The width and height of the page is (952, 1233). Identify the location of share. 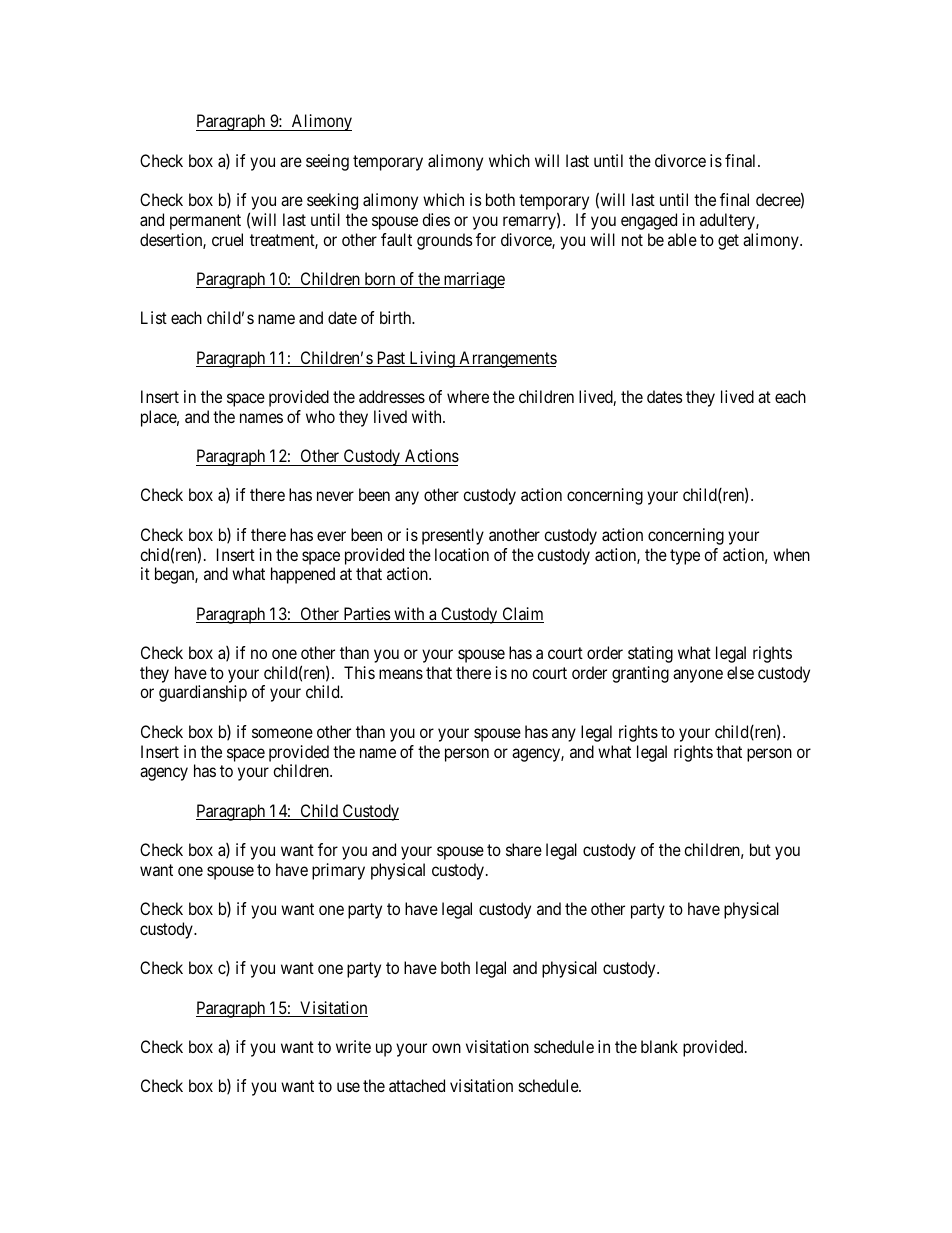
(524, 849).
